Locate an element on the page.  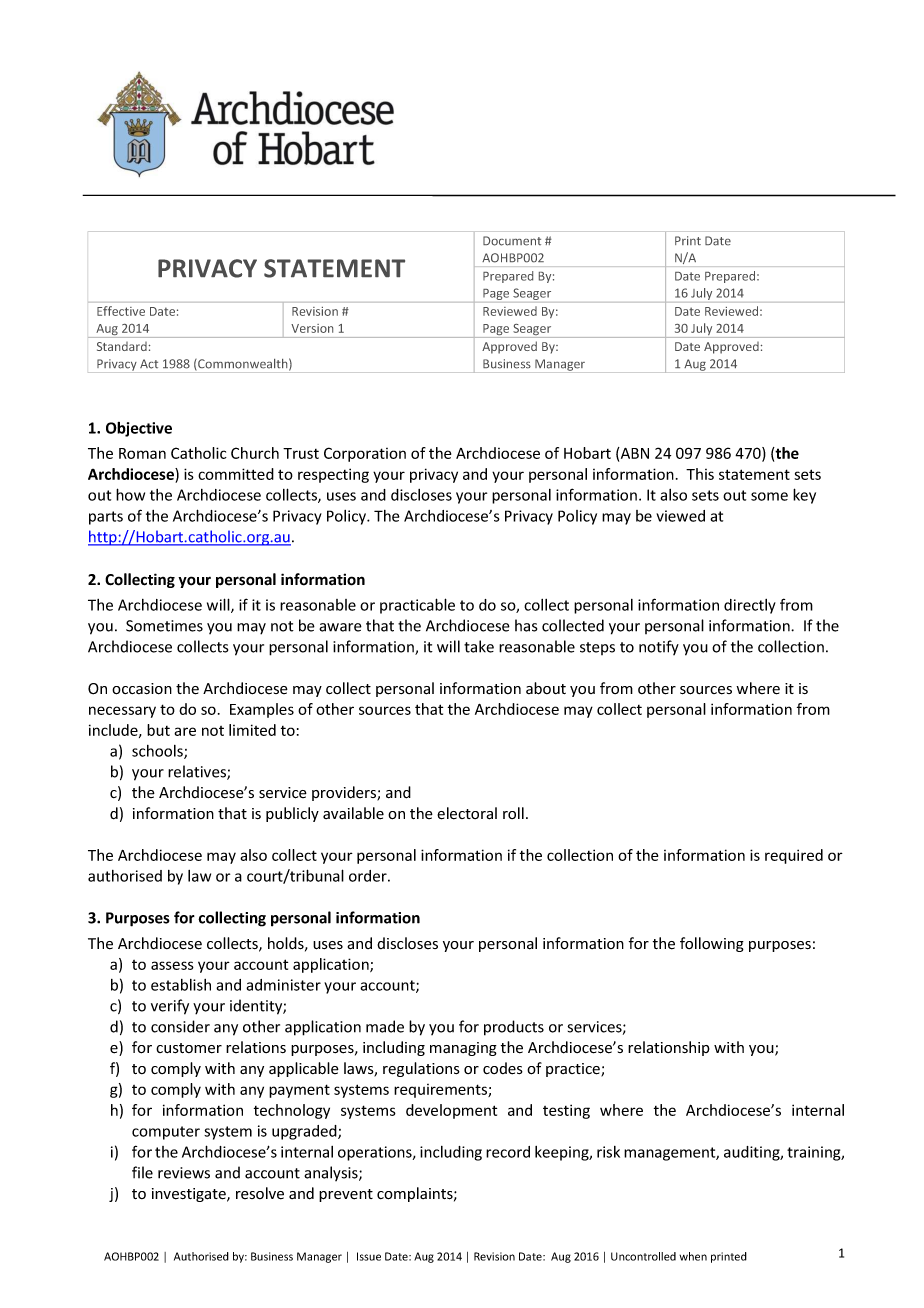
how is located at coordinates (130, 494).
